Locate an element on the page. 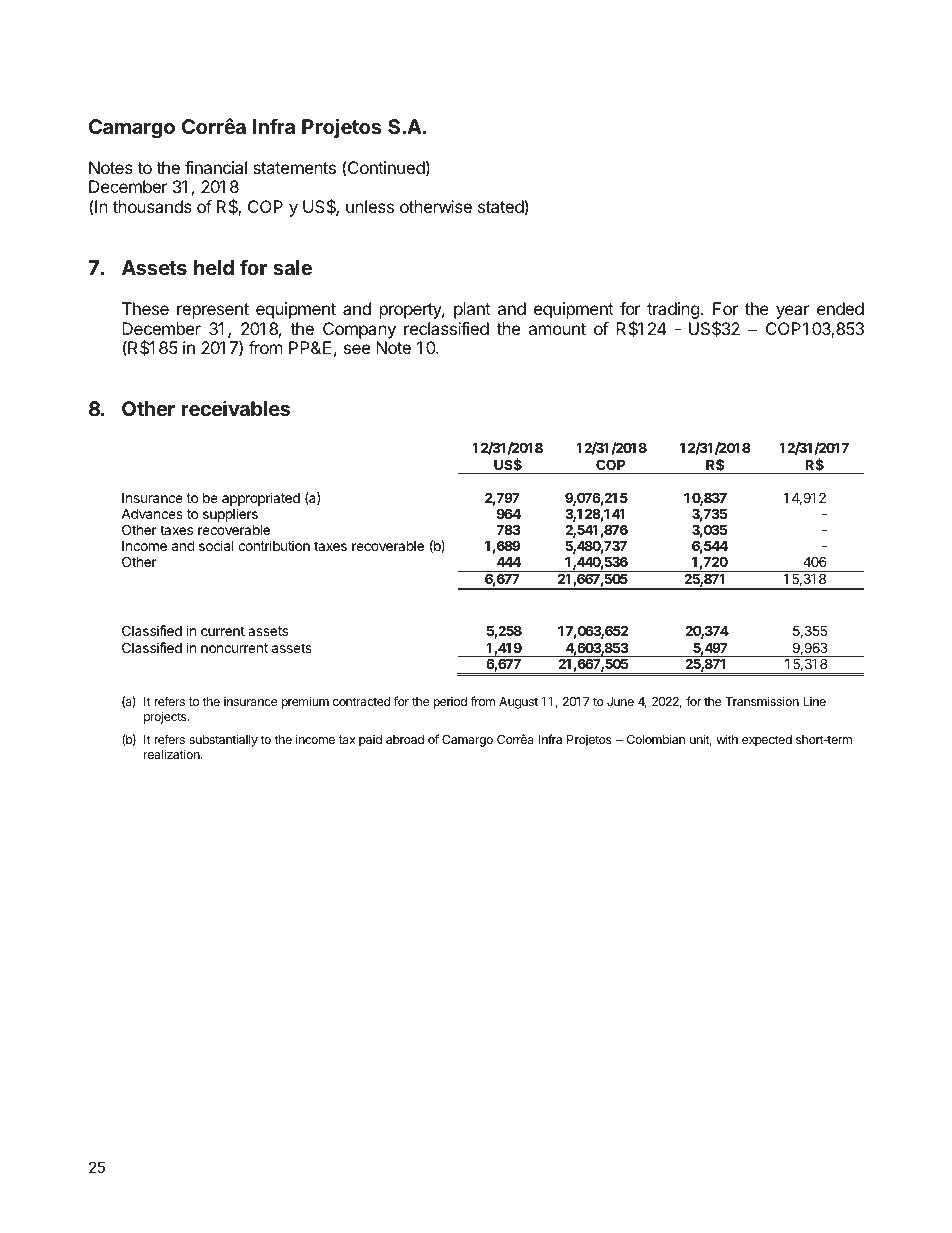  expected is located at coordinates (767, 741).
